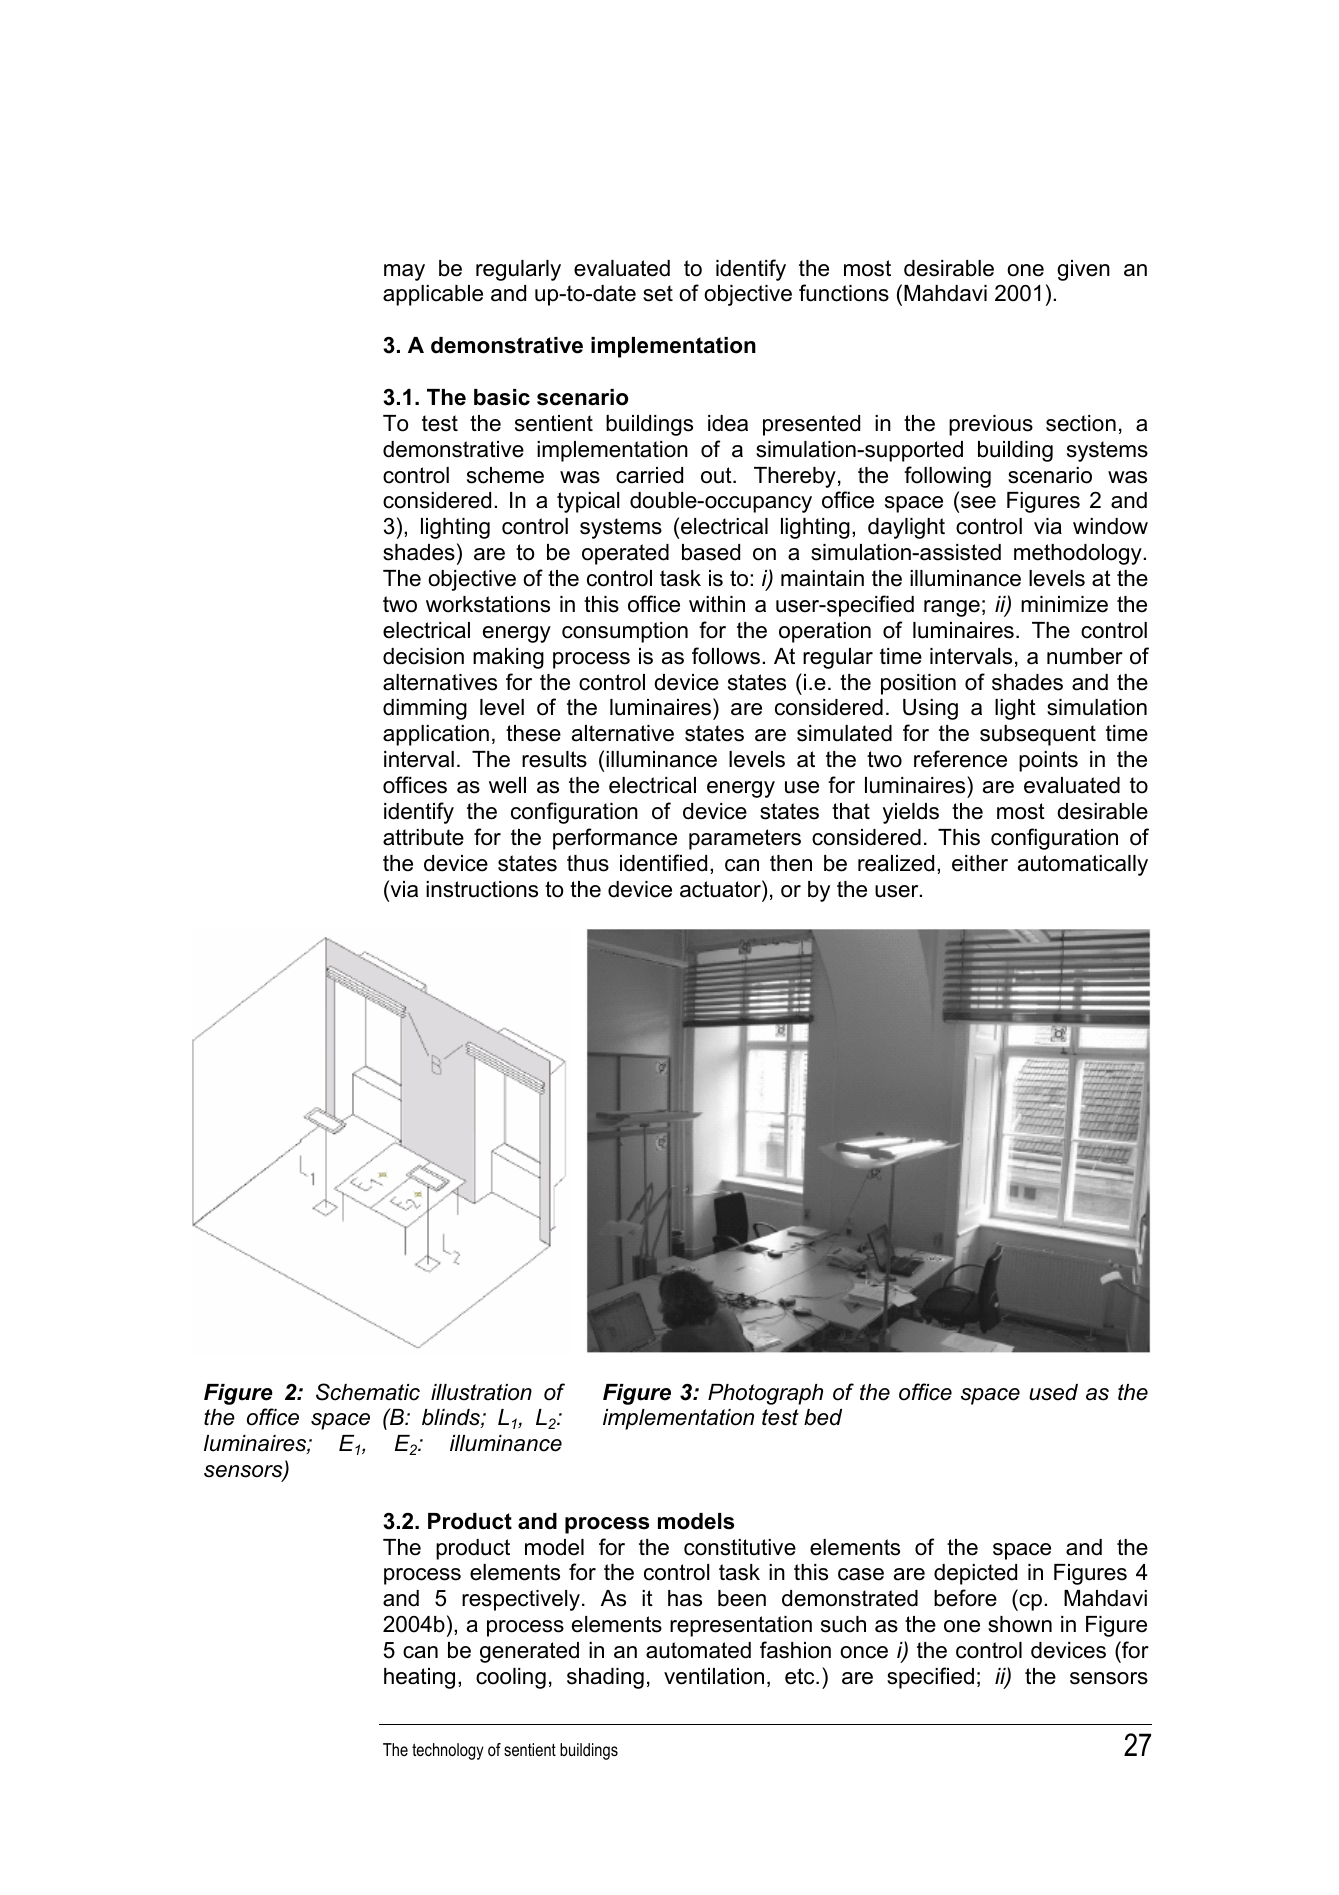 This screenshot has width=1339, height=1895. What do you see at coordinates (448, 1751) in the screenshot?
I see `technology` at bounding box center [448, 1751].
